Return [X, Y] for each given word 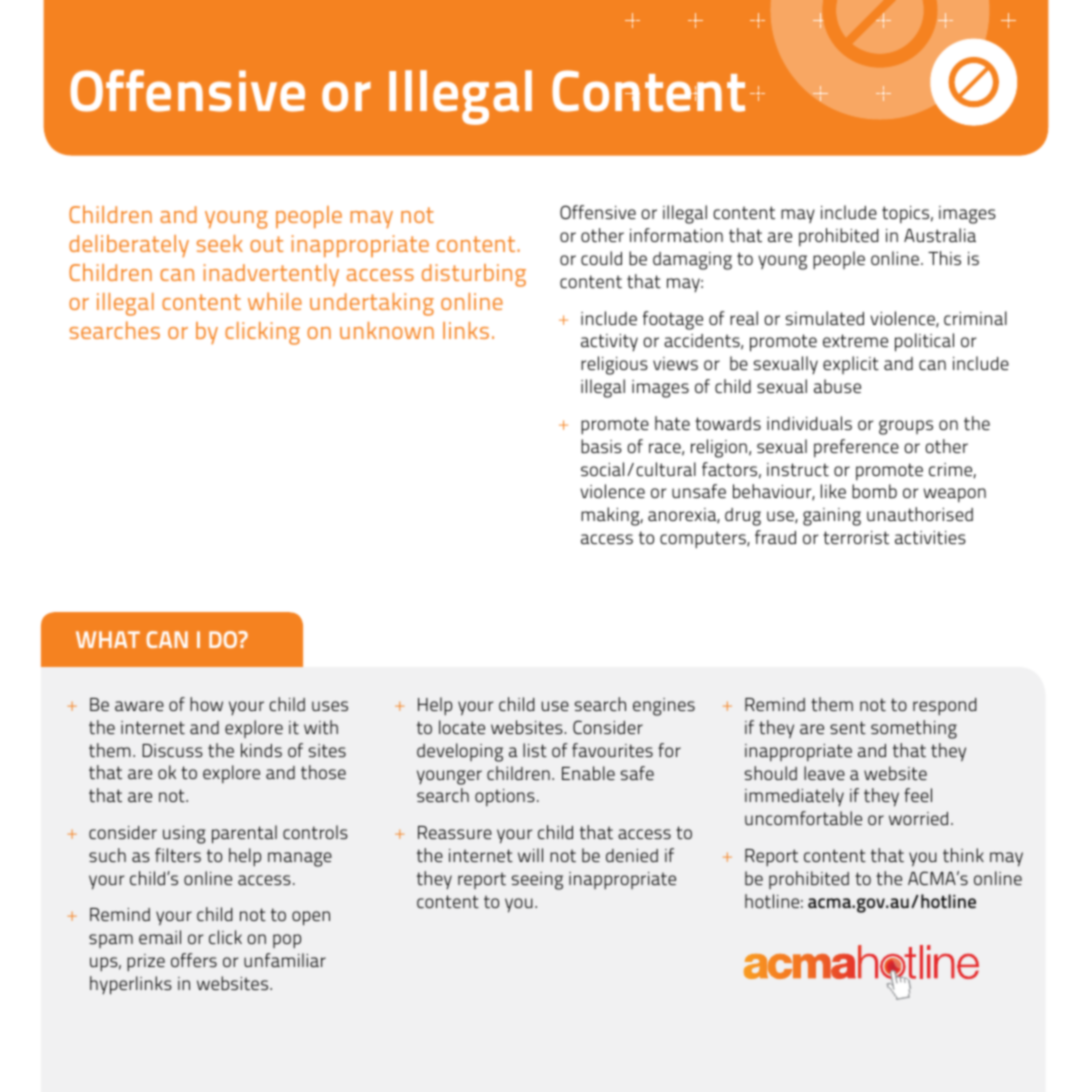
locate [462, 727]
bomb [874, 491]
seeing [537, 881]
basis [601, 446]
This [944, 258]
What [108, 639]
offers [194, 960]
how [206, 704]
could [601, 258]
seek [220, 243]
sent [848, 727]
